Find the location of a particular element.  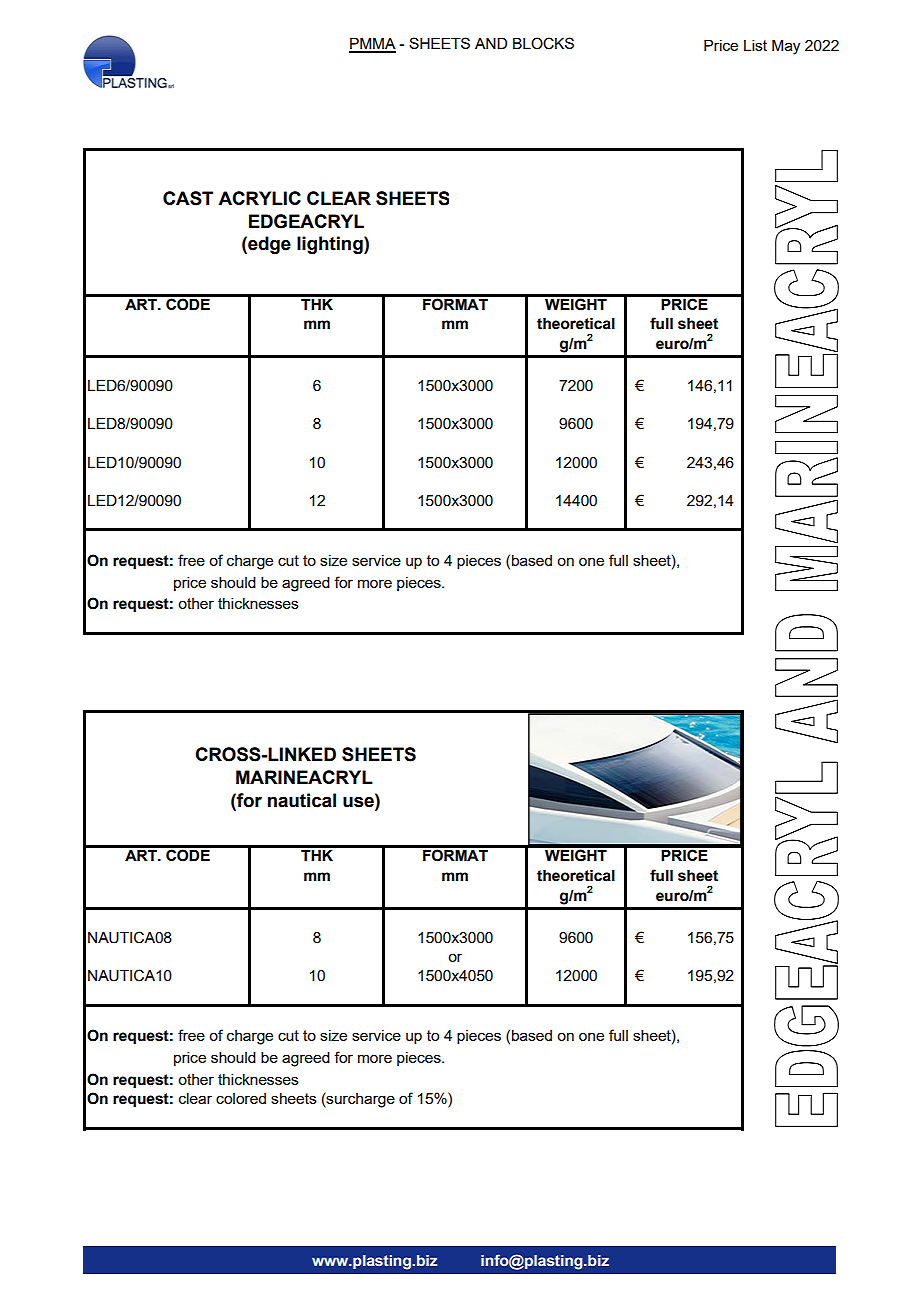

May is located at coordinates (786, 47).
